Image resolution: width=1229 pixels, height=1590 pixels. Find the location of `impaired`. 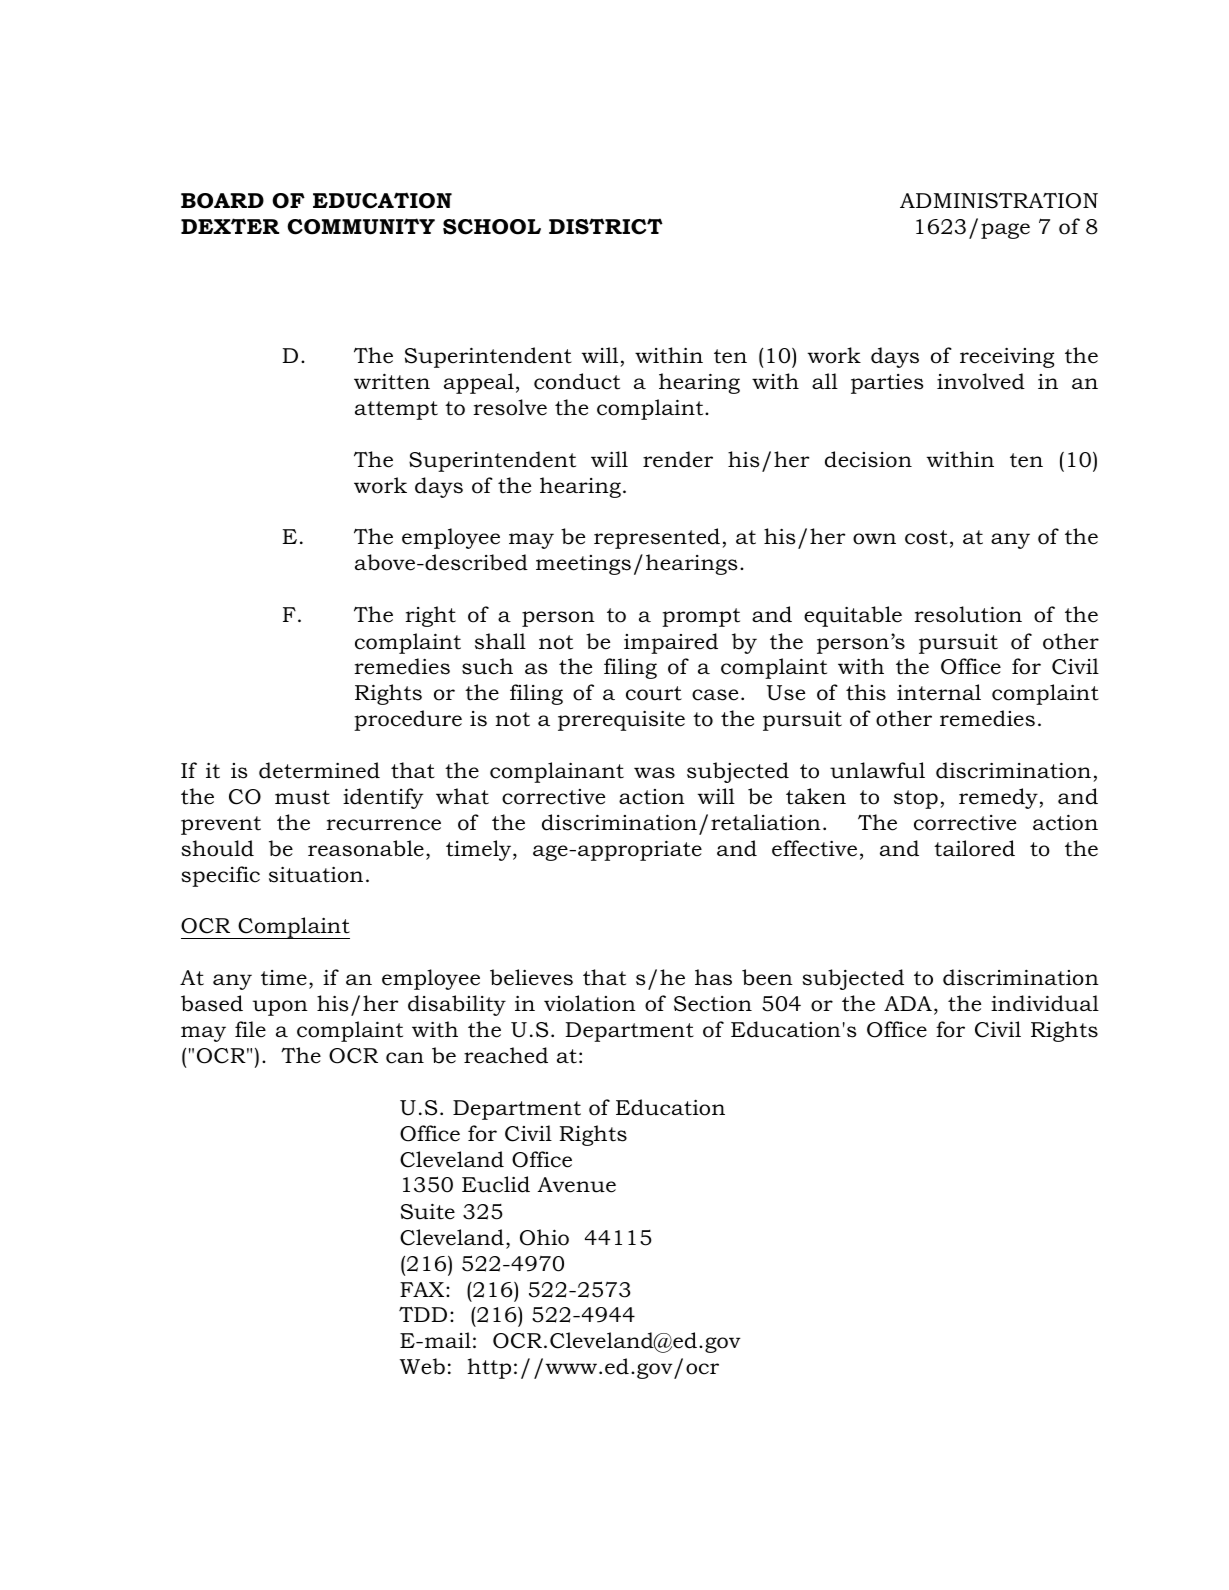

impaired is located at coordinates (671, 643).
